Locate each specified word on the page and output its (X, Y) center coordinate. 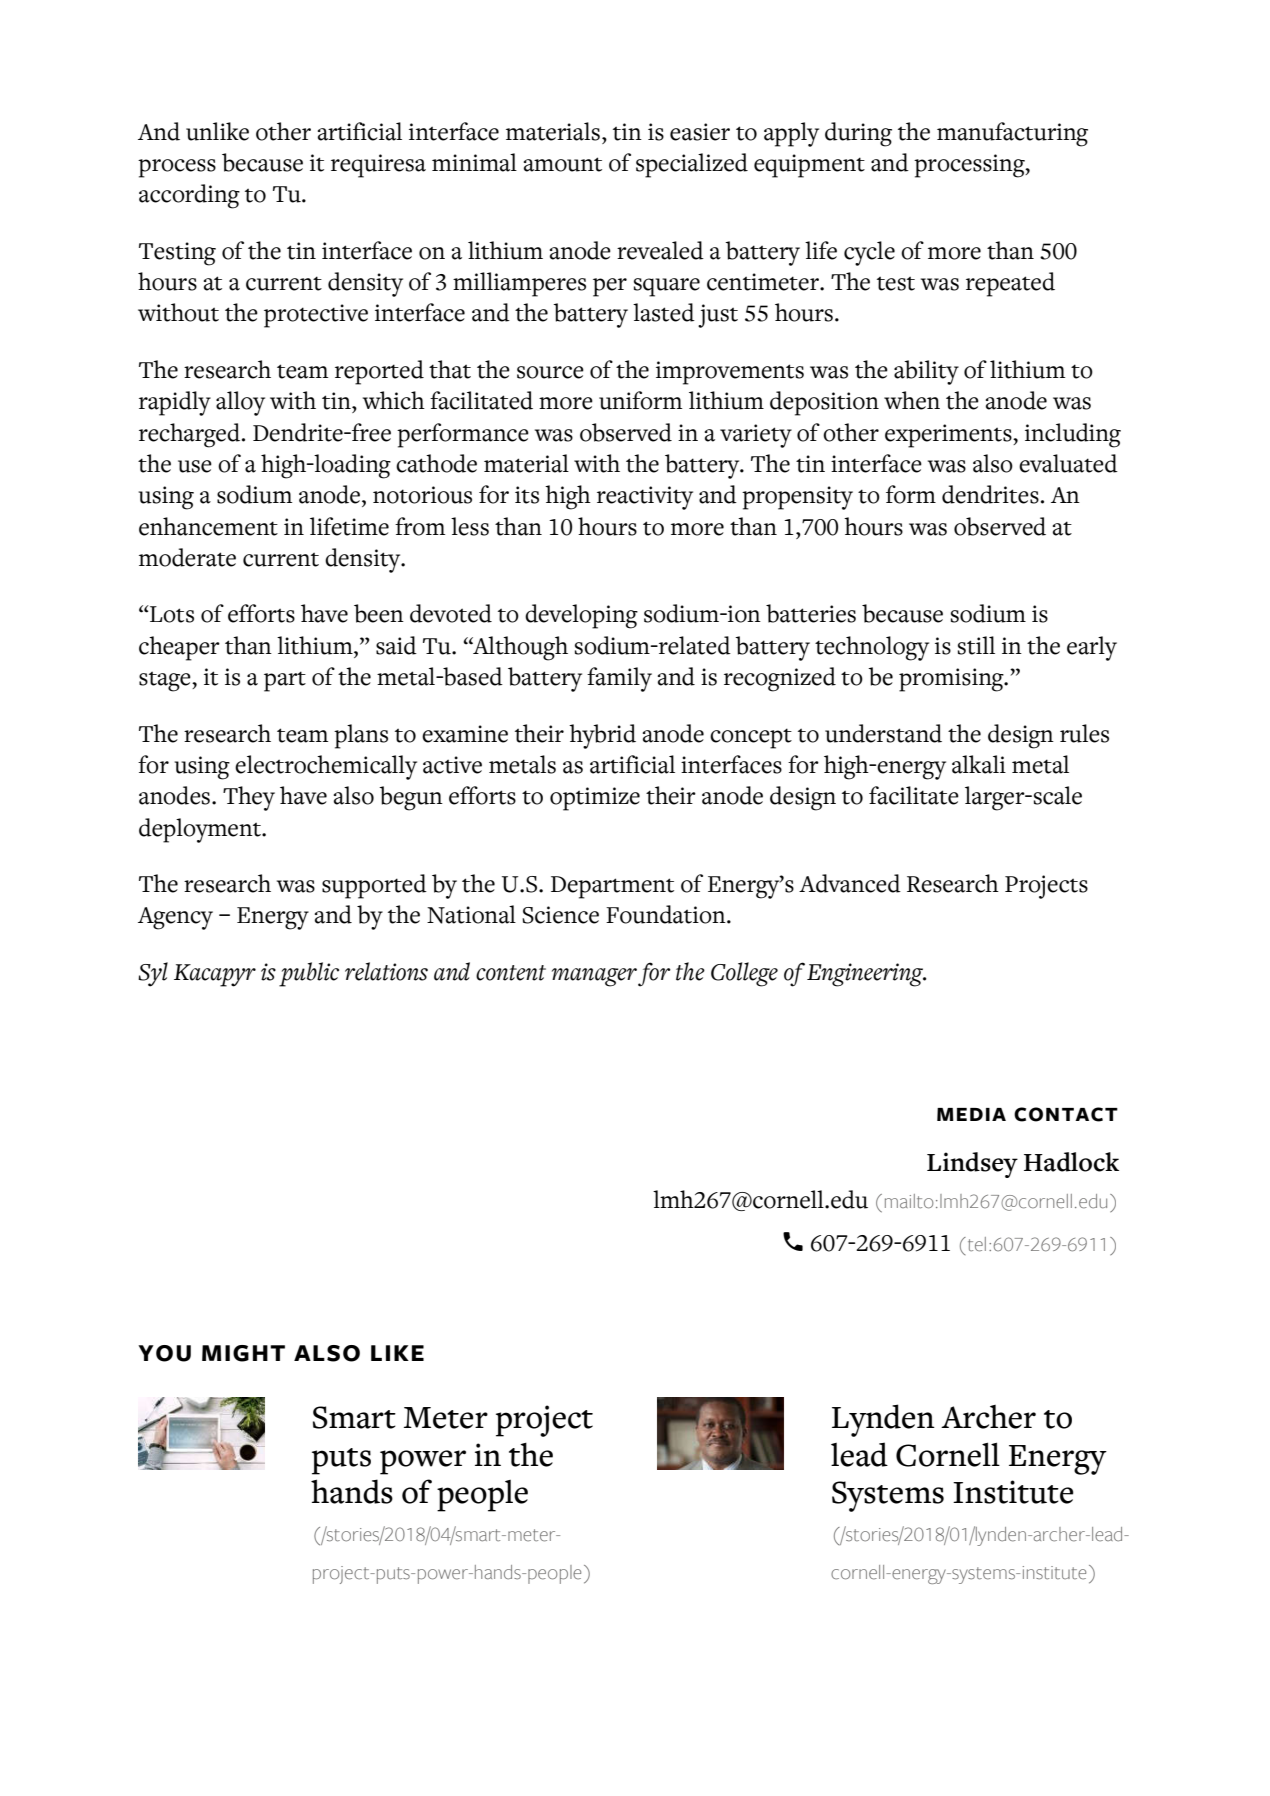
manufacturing (1012, 134)
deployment (201, 830)
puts (394, 1575)
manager (594, 977)
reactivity (645, 498)
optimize (595, 799)
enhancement (208, 526)
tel (975, 1244)
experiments (949, 436)
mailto (909, 1201)
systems (983, 1575)
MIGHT (243, 1353)
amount (563, 164)
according (189, 196)
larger (996, 798)
